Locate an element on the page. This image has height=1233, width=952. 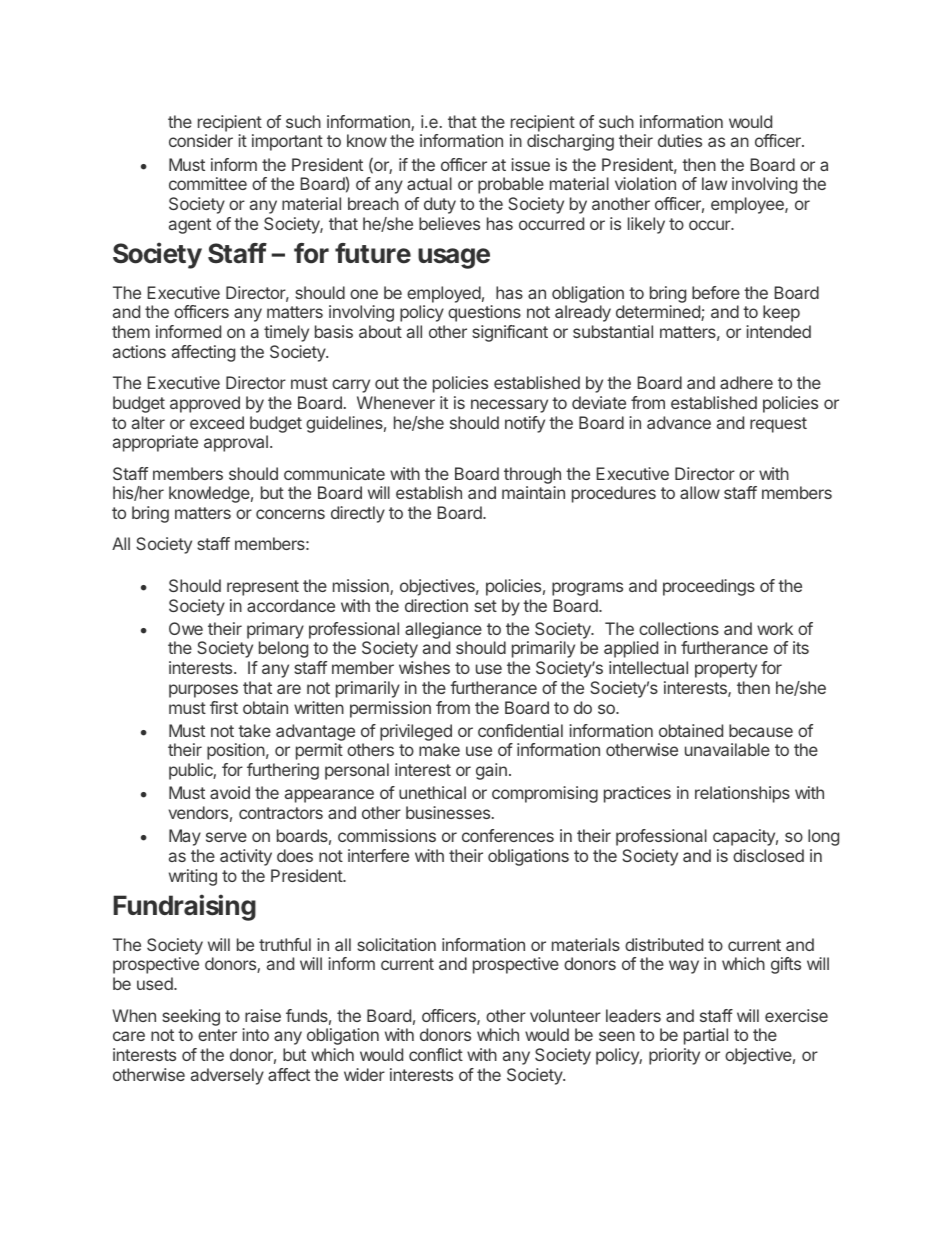
actual is located at coordinates (429, 183).
